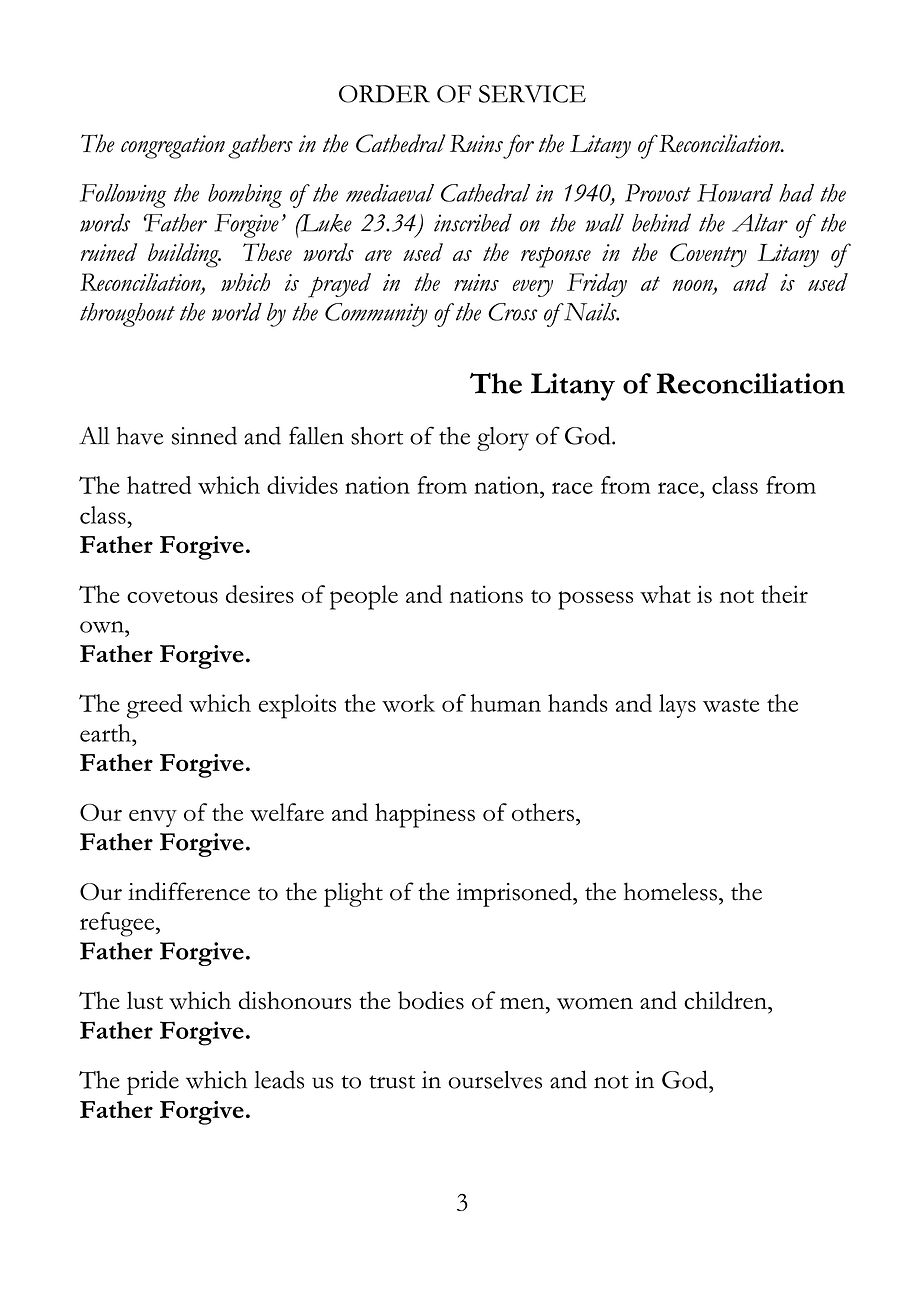 This screenshot has width=924, height=1311. I want to click on congregation, so click(173, 147).
